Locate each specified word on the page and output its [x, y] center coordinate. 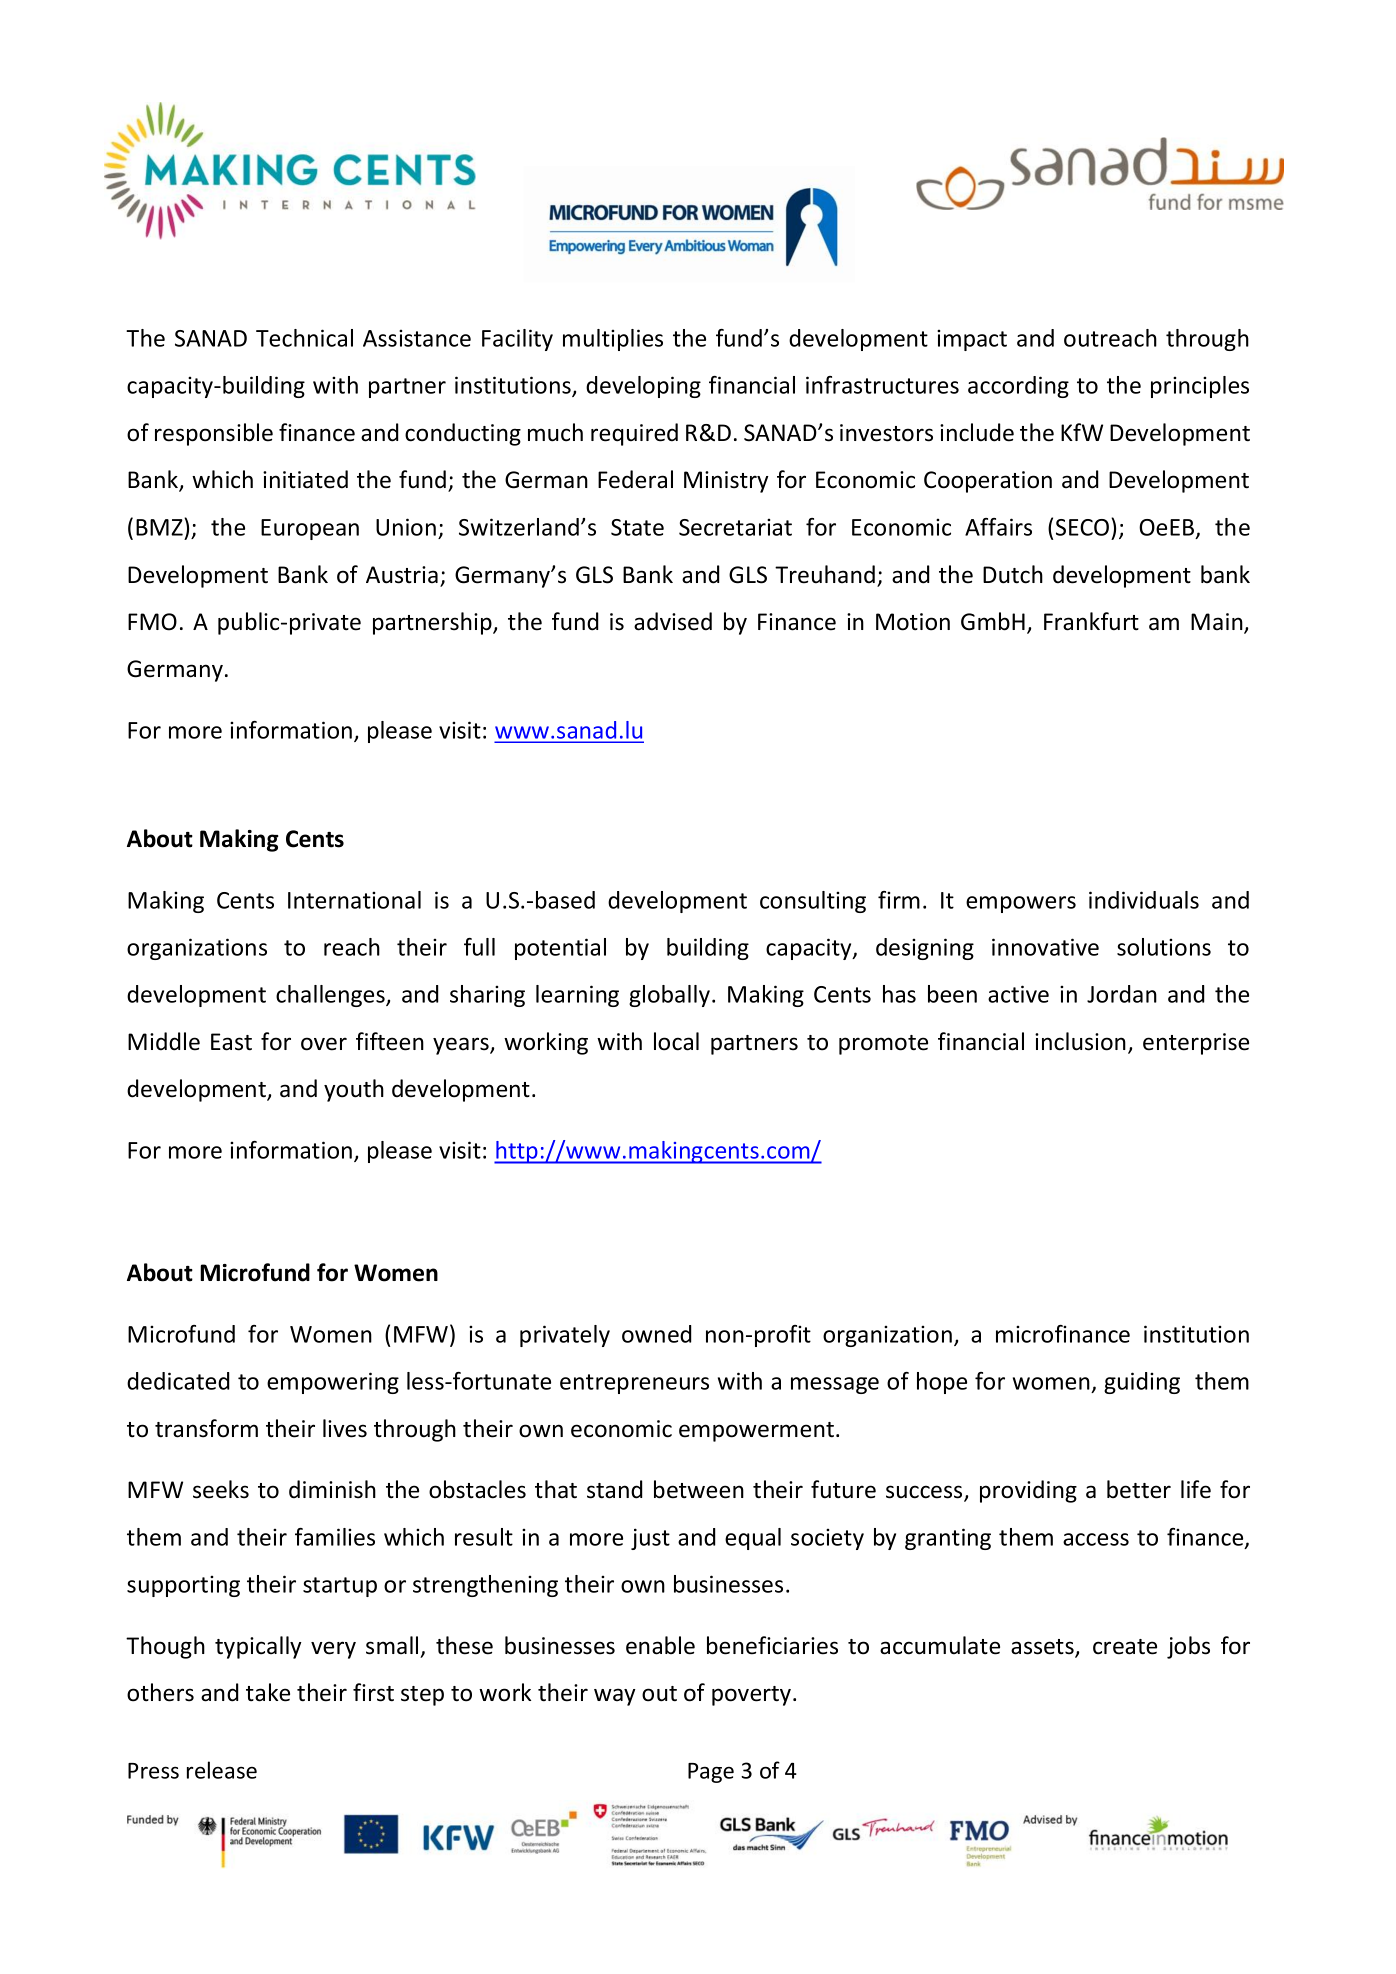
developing [643, 387]
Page [711, 1773]
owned [656, 1334]
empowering [333, 1383]
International [354, 900]
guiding [1142, 1383]
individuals [1144, 900]
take [268, 1692]
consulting [813, 902]
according [1018, 387]
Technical [304, 338]
